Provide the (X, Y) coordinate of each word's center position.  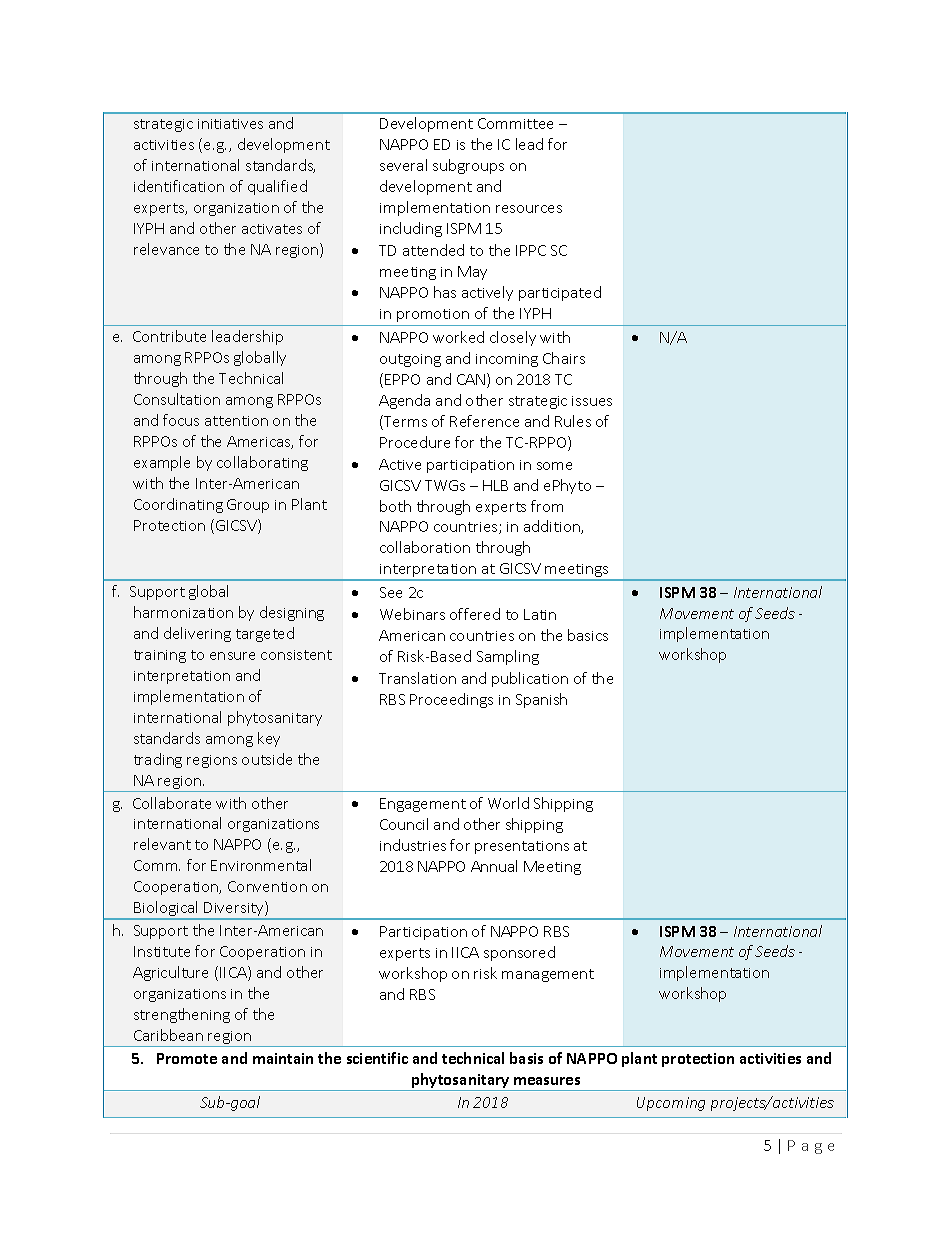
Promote (187, 1058)
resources (529, 209)
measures (547, 1081)
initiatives (230, 124)
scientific (377, 1058)
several (403, 165)
